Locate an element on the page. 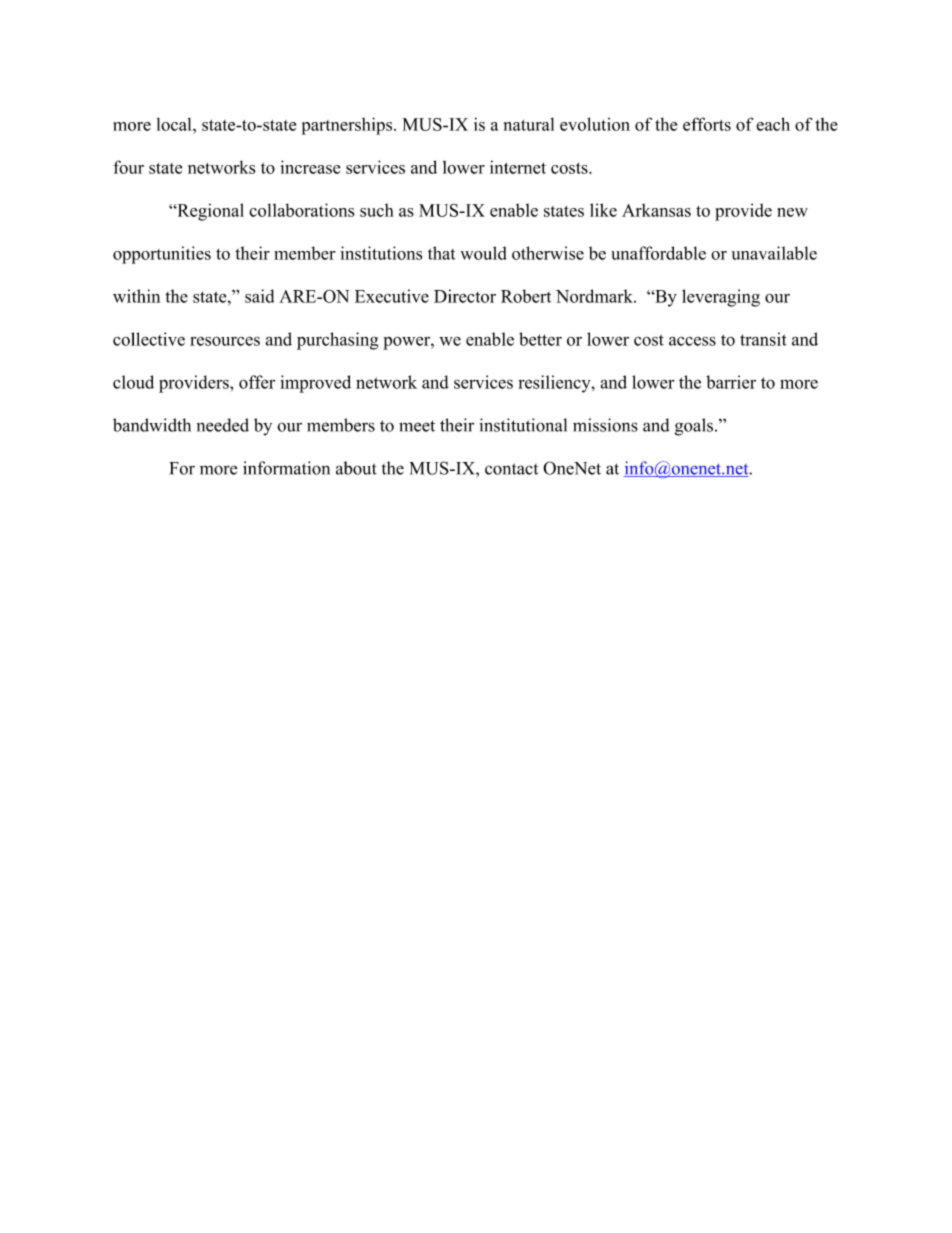  access is located at coordinates (692, 341).
